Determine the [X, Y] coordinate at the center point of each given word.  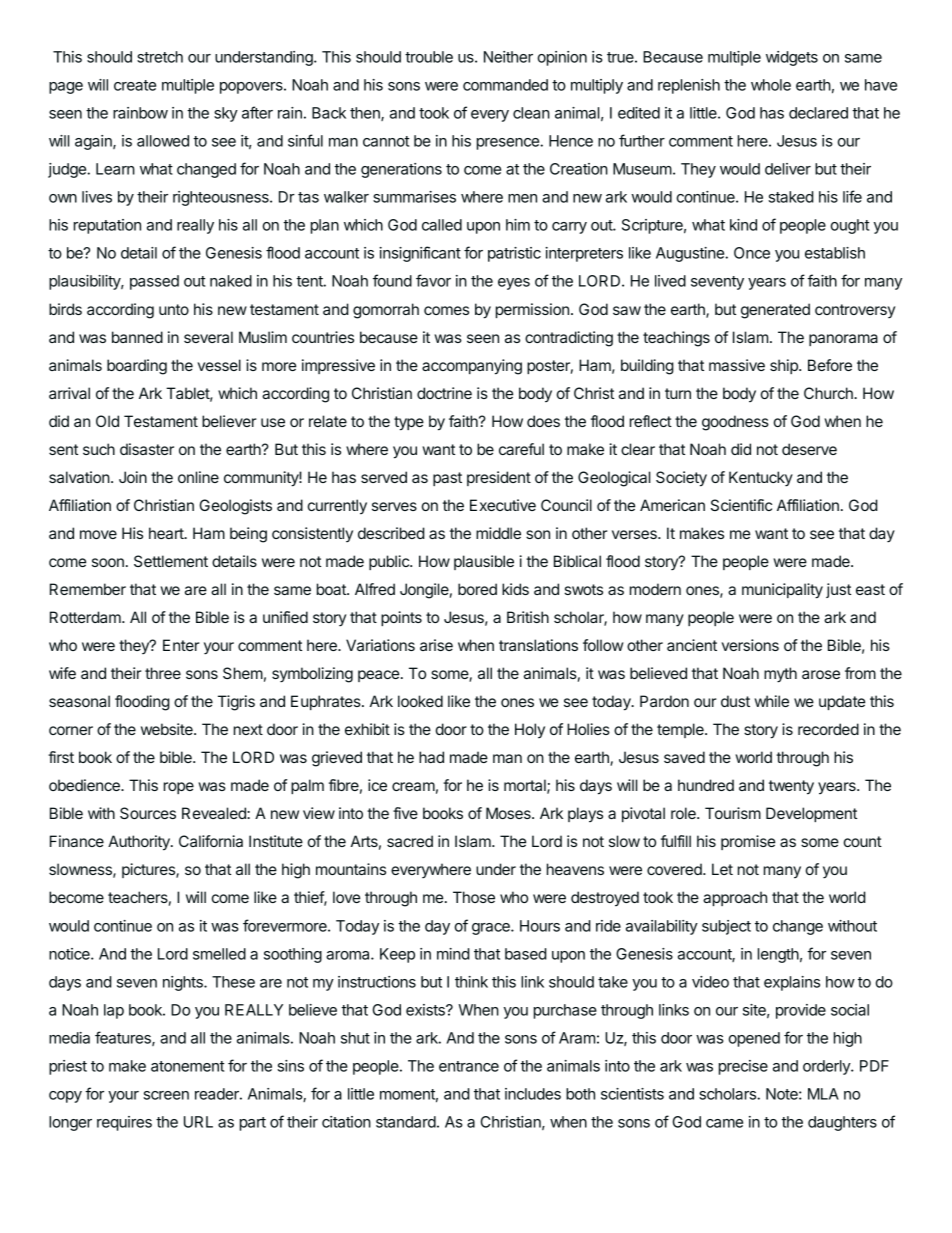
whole [771, 85]
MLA [823, 1094]
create [135, 85]
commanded [505, 85]
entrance [469, 1066]
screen [166, 1095]
